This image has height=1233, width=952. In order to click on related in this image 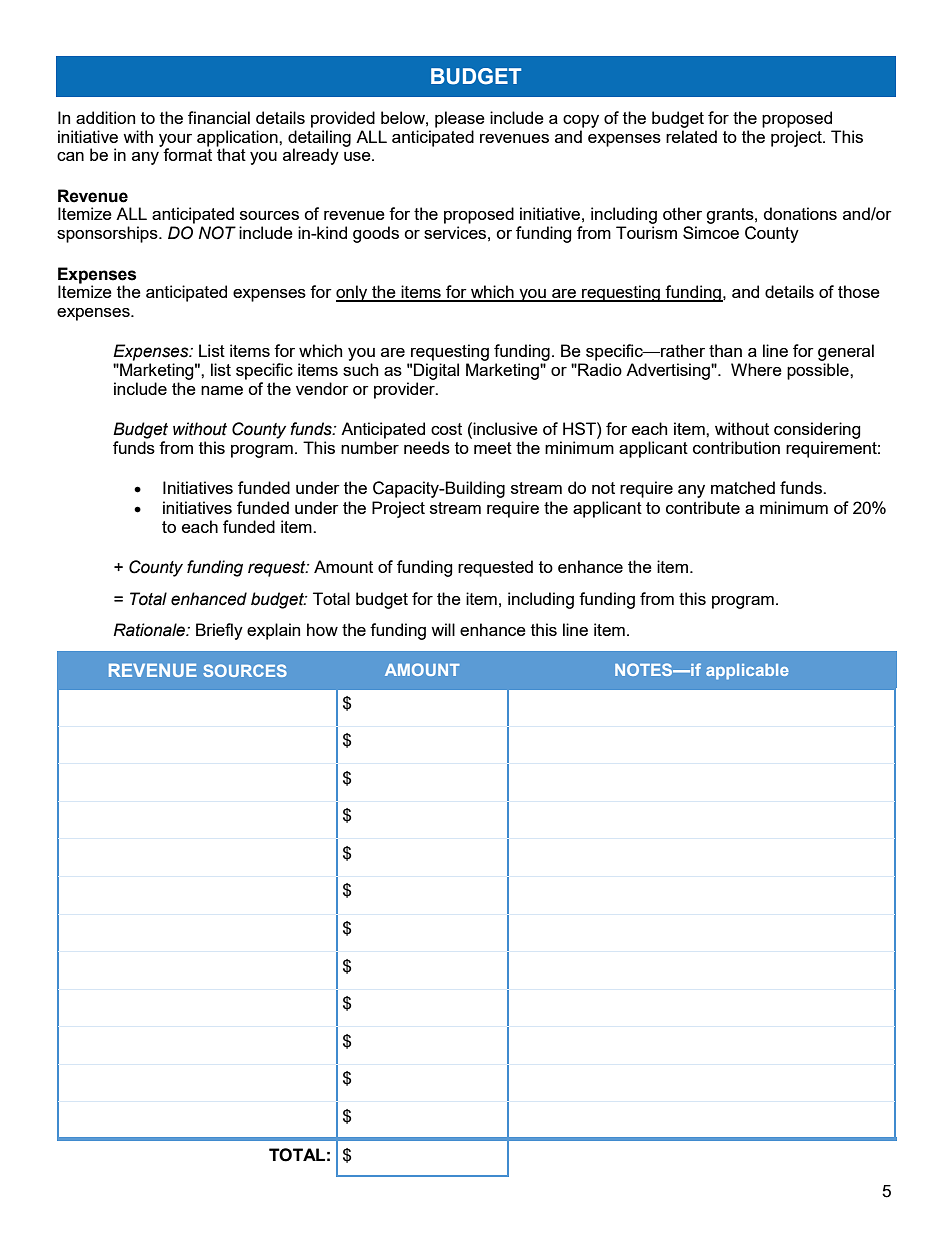, I will do `click(691, 136)`.
